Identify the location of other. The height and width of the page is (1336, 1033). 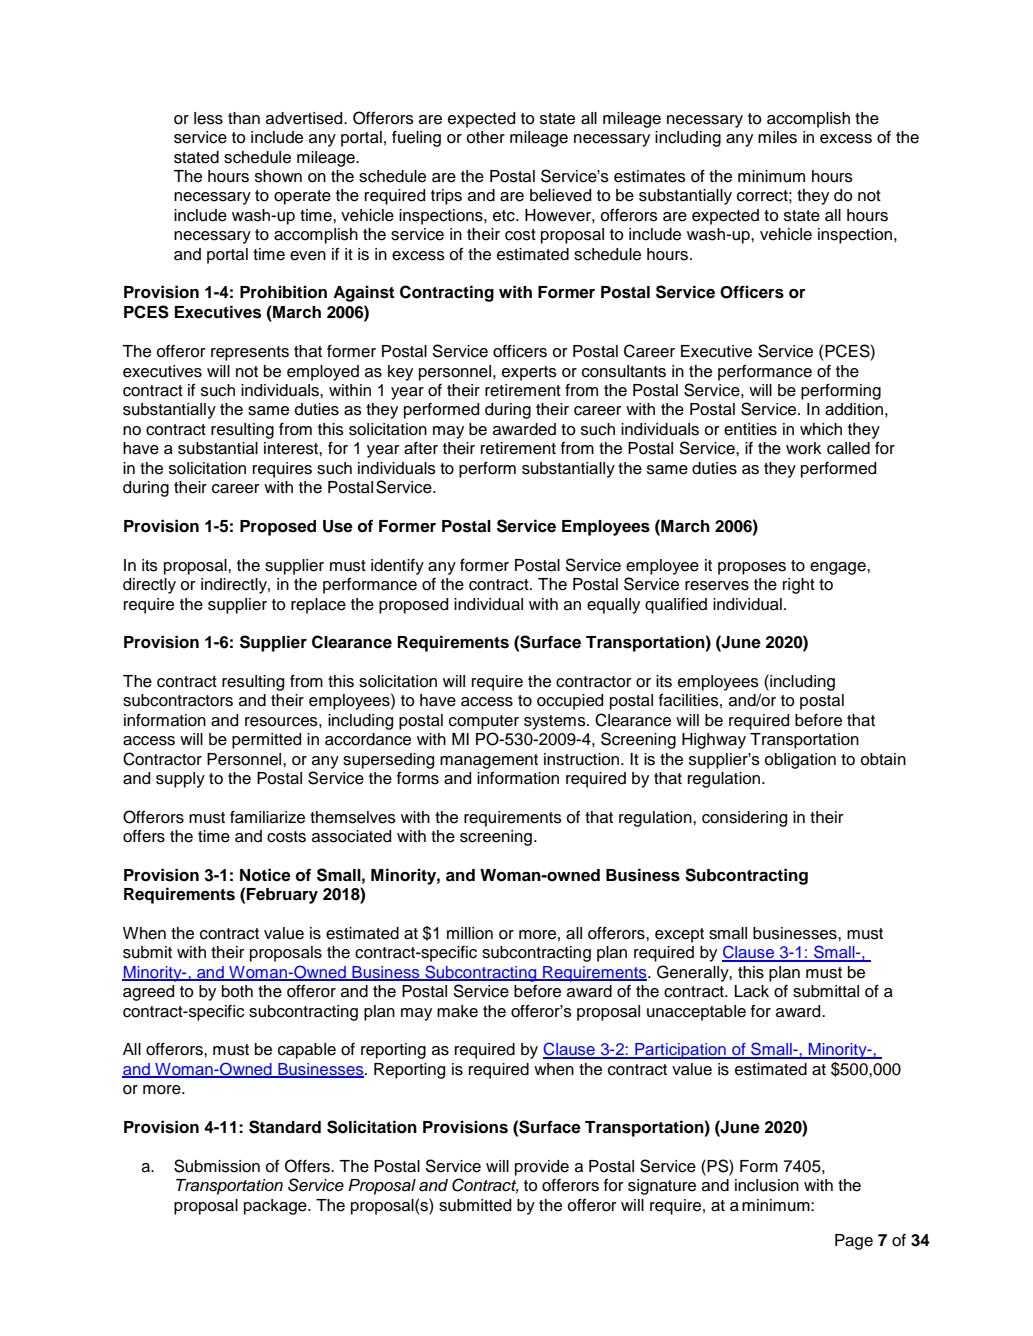
(486, 137).
